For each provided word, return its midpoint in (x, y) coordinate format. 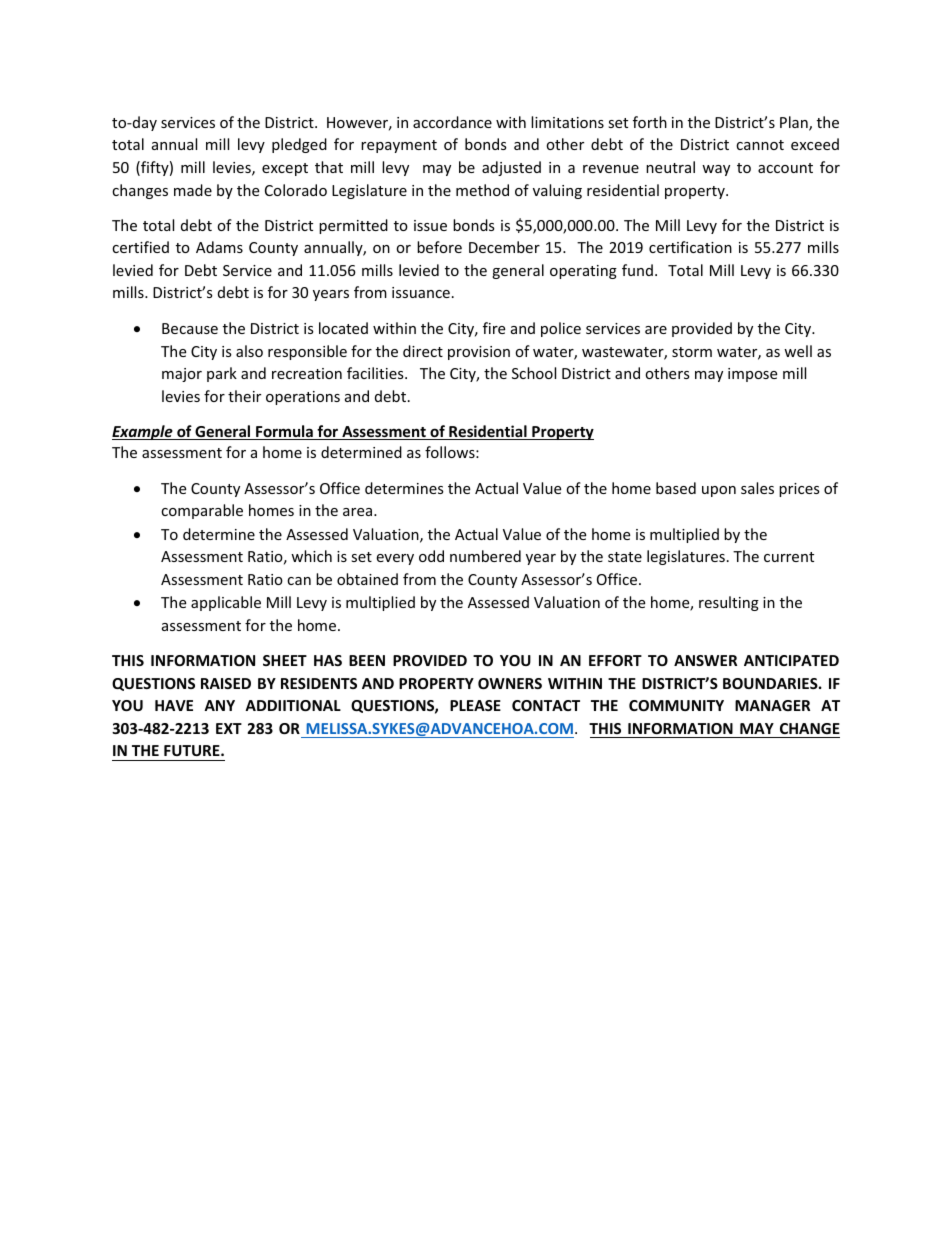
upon (719, 491)
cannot (760, 145)
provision (479, 353)
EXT (229, 728)
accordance (452, 122)
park (222, 374)
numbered (485, 556)
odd (431, 556)
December (504, 247)
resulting (729, 603)
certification (690, 247)
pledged (299, 145)
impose (752, 375)
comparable (202, 511)
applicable (226, 603)
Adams (219, 247)
